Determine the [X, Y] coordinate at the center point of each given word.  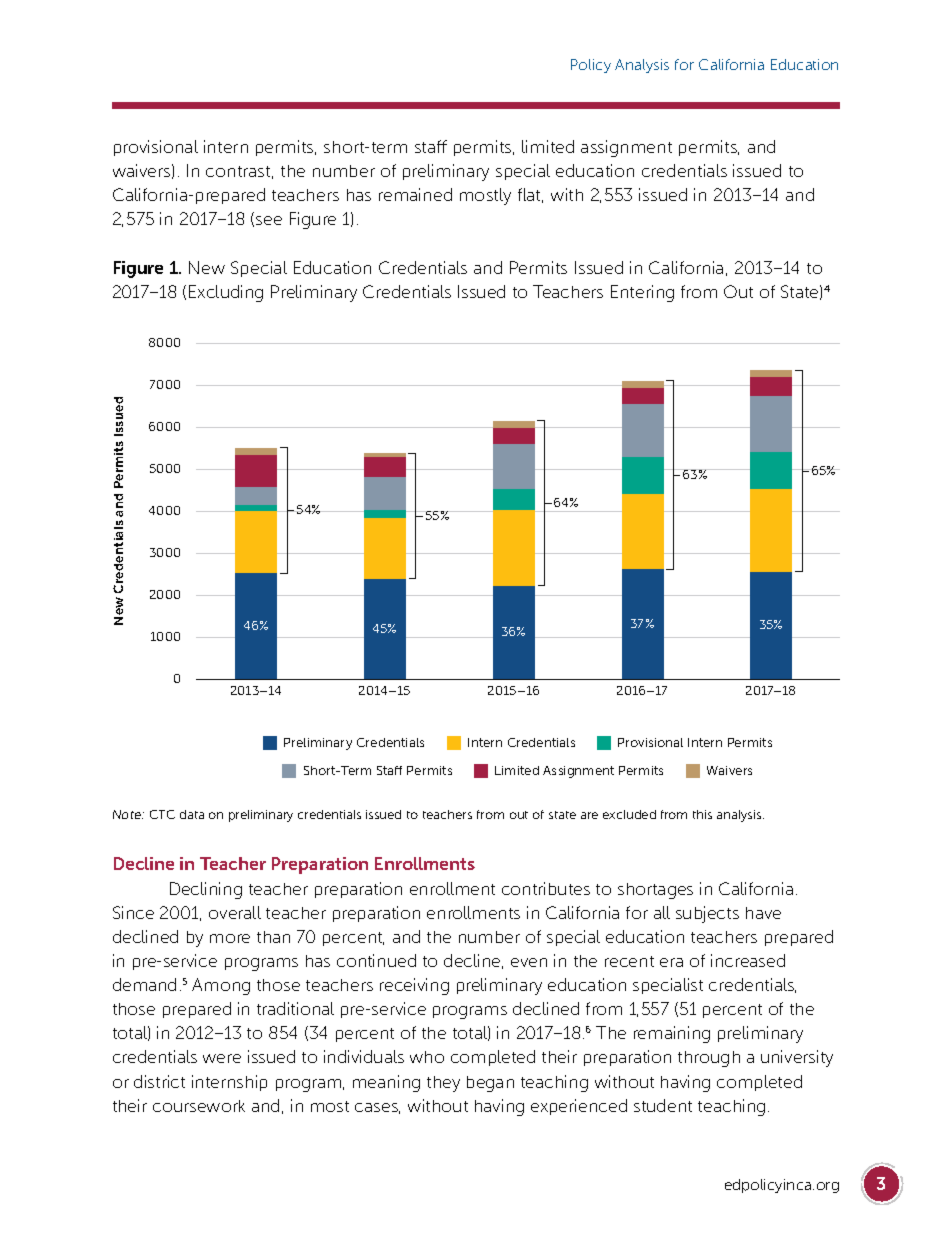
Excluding [226, 293]
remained [415, 194]
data [192, 814]
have [763, 913]
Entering [642, 293]
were [222, 1058]
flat [530, 195]
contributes [546, 888]
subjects [707, 914]
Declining [206, 890]
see [269, 220]
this [702, 814]
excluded [629, 814]
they [443, 1084]
